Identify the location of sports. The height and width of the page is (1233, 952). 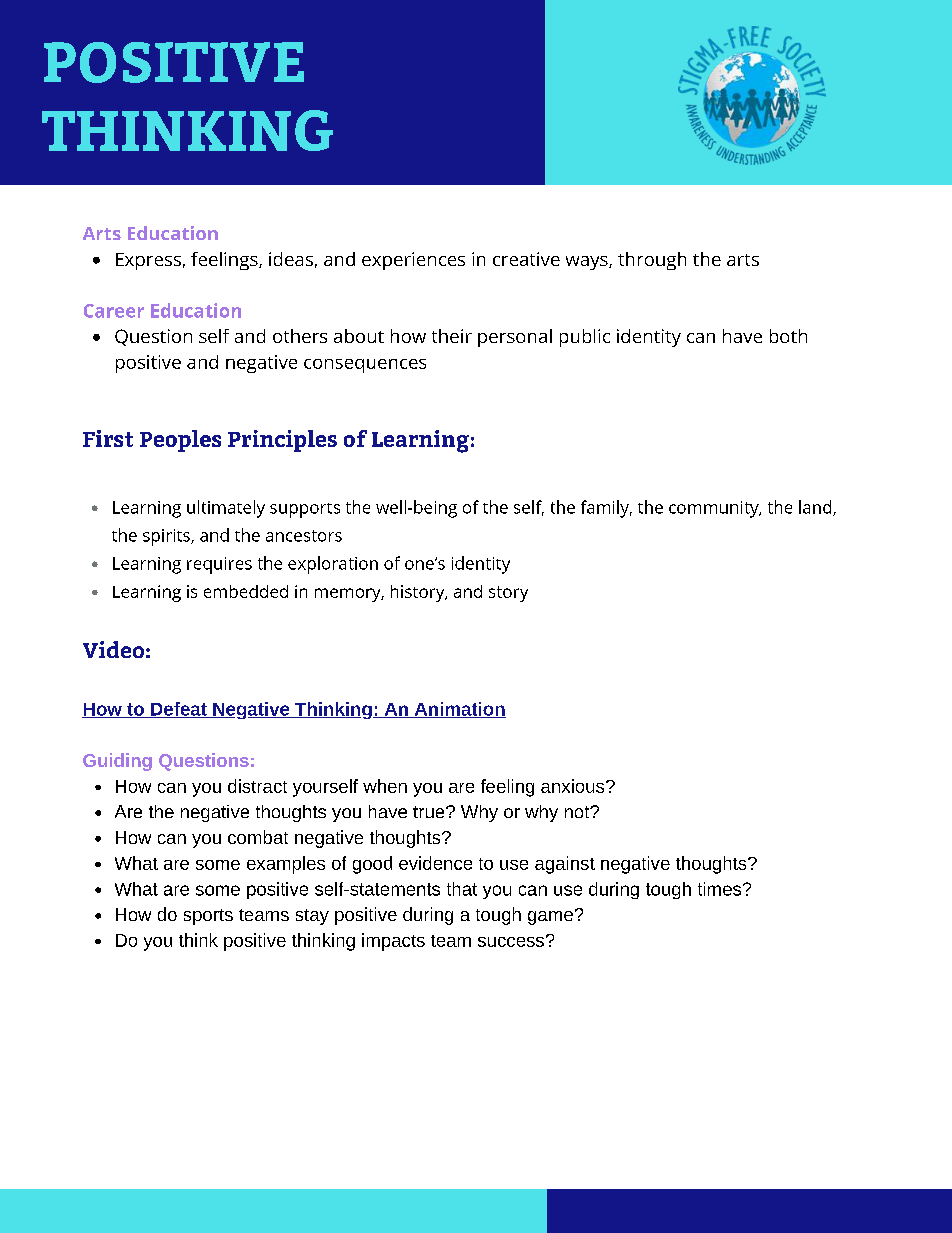
(208, 917).
